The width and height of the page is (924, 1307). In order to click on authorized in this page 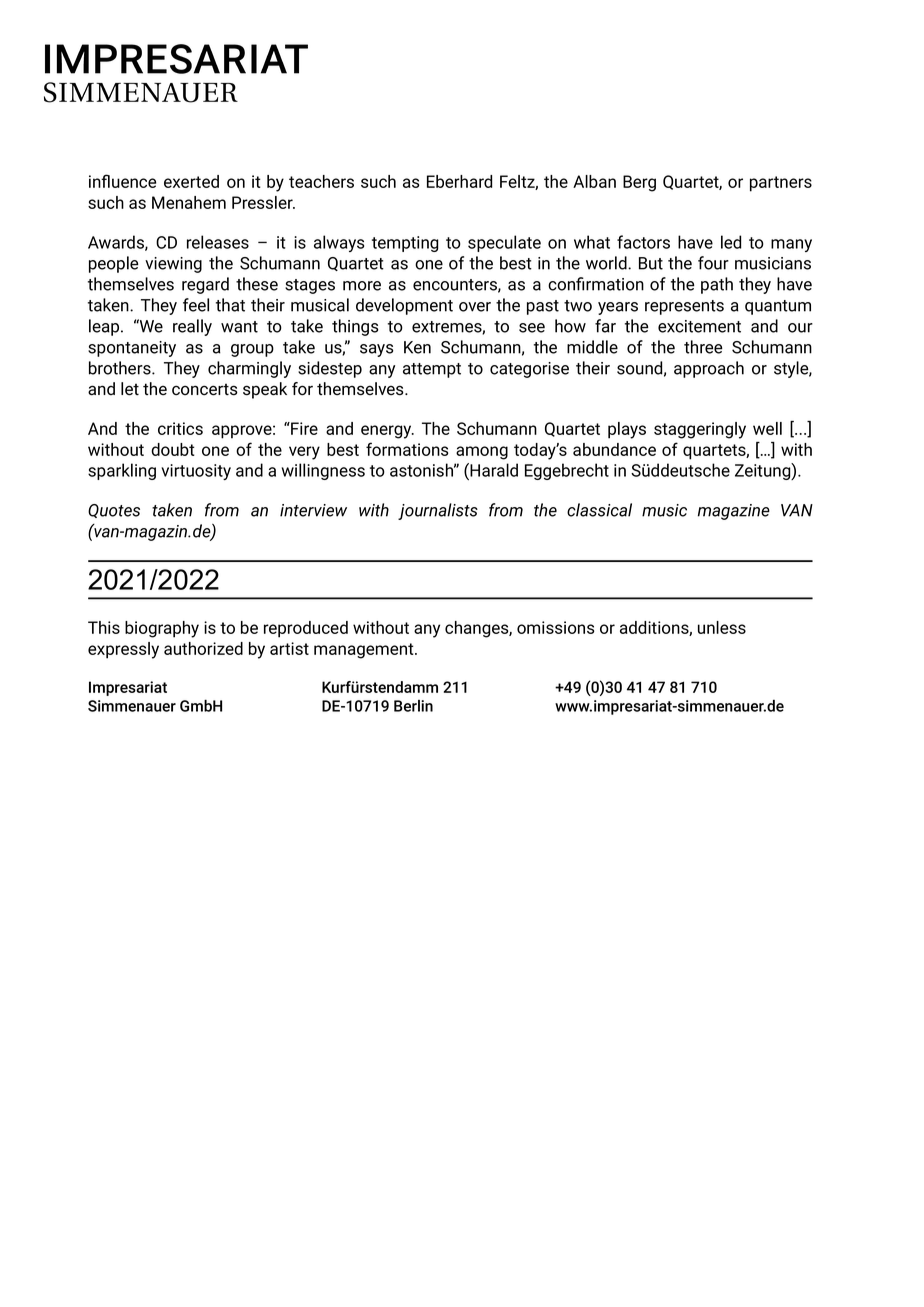, I will do `click(203, 648)`.
